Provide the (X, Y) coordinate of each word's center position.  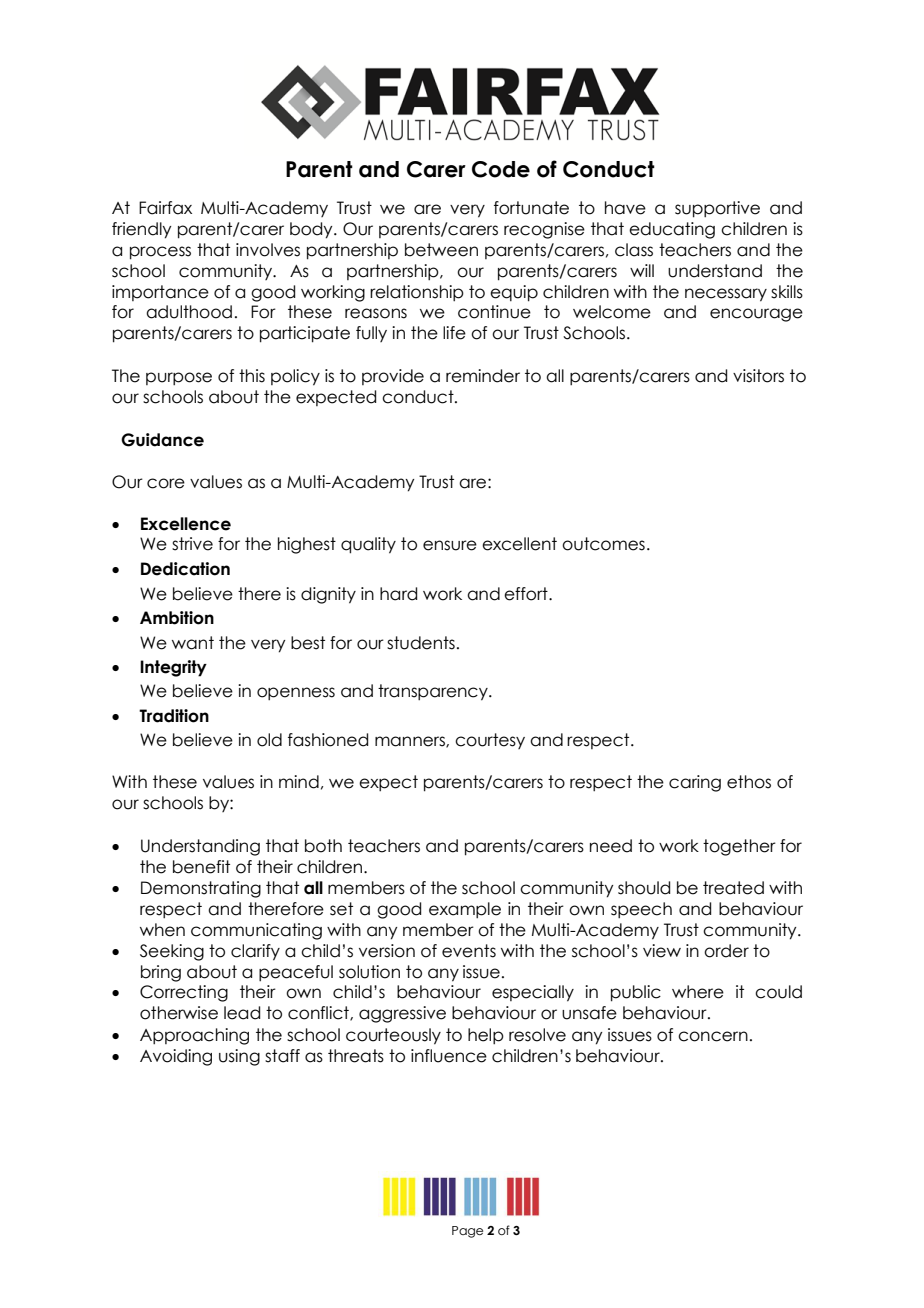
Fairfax (165, 208)
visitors (758, 376)
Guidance (162, 440)
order (726, 951)
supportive (717, 209)
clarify (255, 952)
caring (695, 783)
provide (393, 377)
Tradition (174, 716)
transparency (434, 692)
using (239, 1057)
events (469, 951)
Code (501, 169)
